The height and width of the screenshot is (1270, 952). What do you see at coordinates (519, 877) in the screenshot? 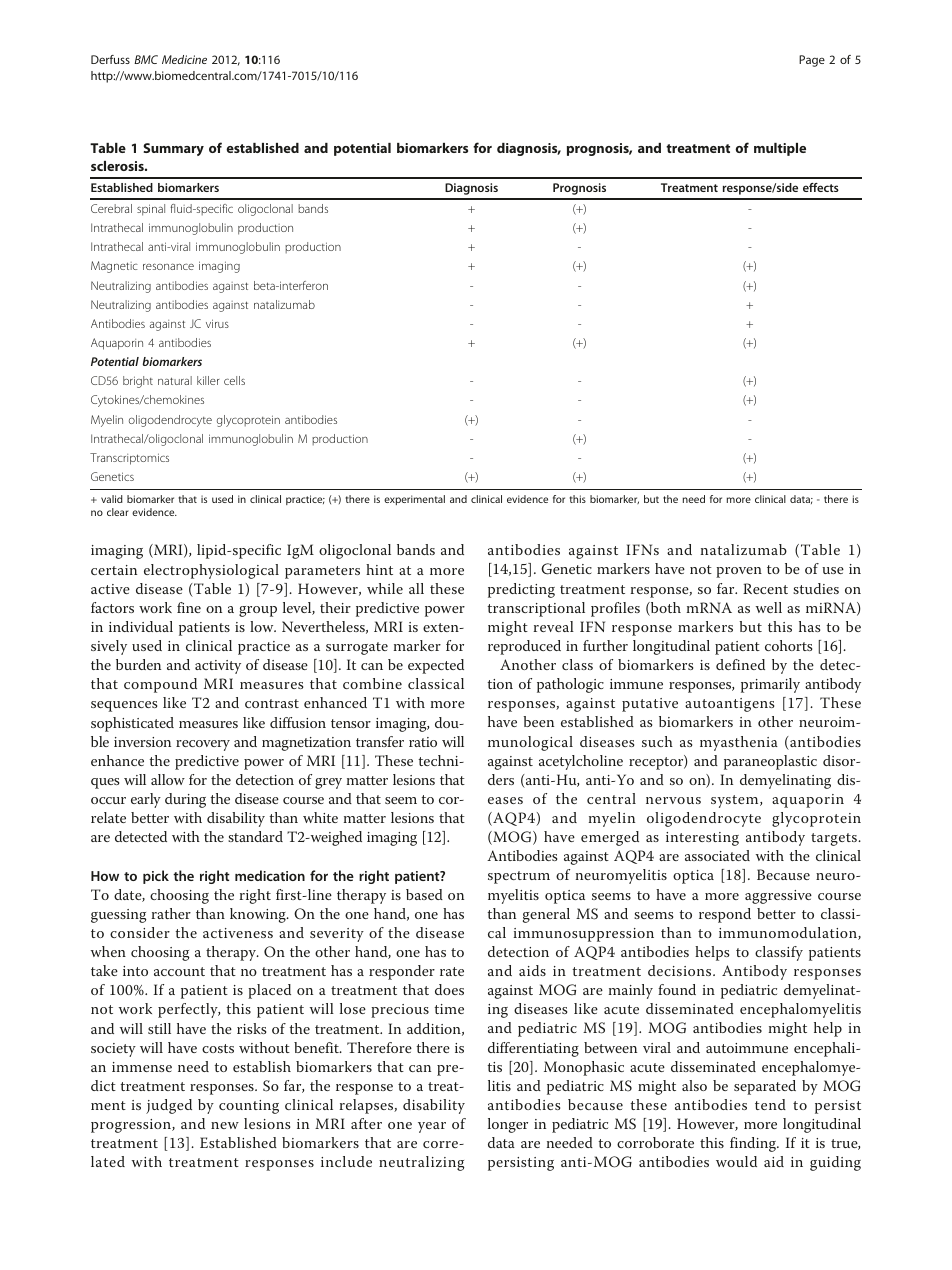
I see `spectrum` at bounding box center [519, 877].
